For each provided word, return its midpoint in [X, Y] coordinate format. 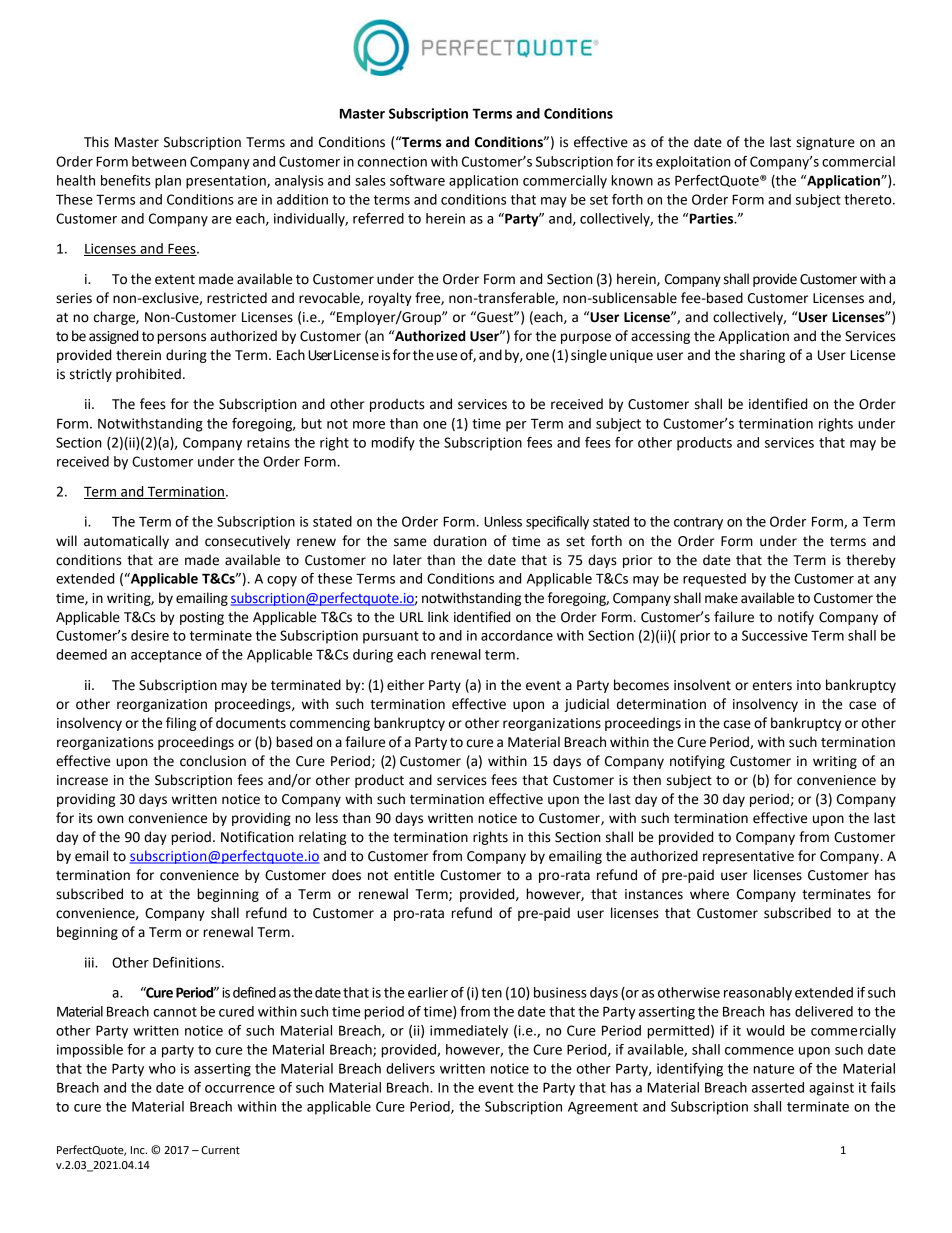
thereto [869, 199]
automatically [126, 542]
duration [460, 541]
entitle [414, 875]
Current [220, 1150]
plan [168, 182]
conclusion [213, 761]
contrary [698, 523]
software [417, 180]
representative [748, 857]
